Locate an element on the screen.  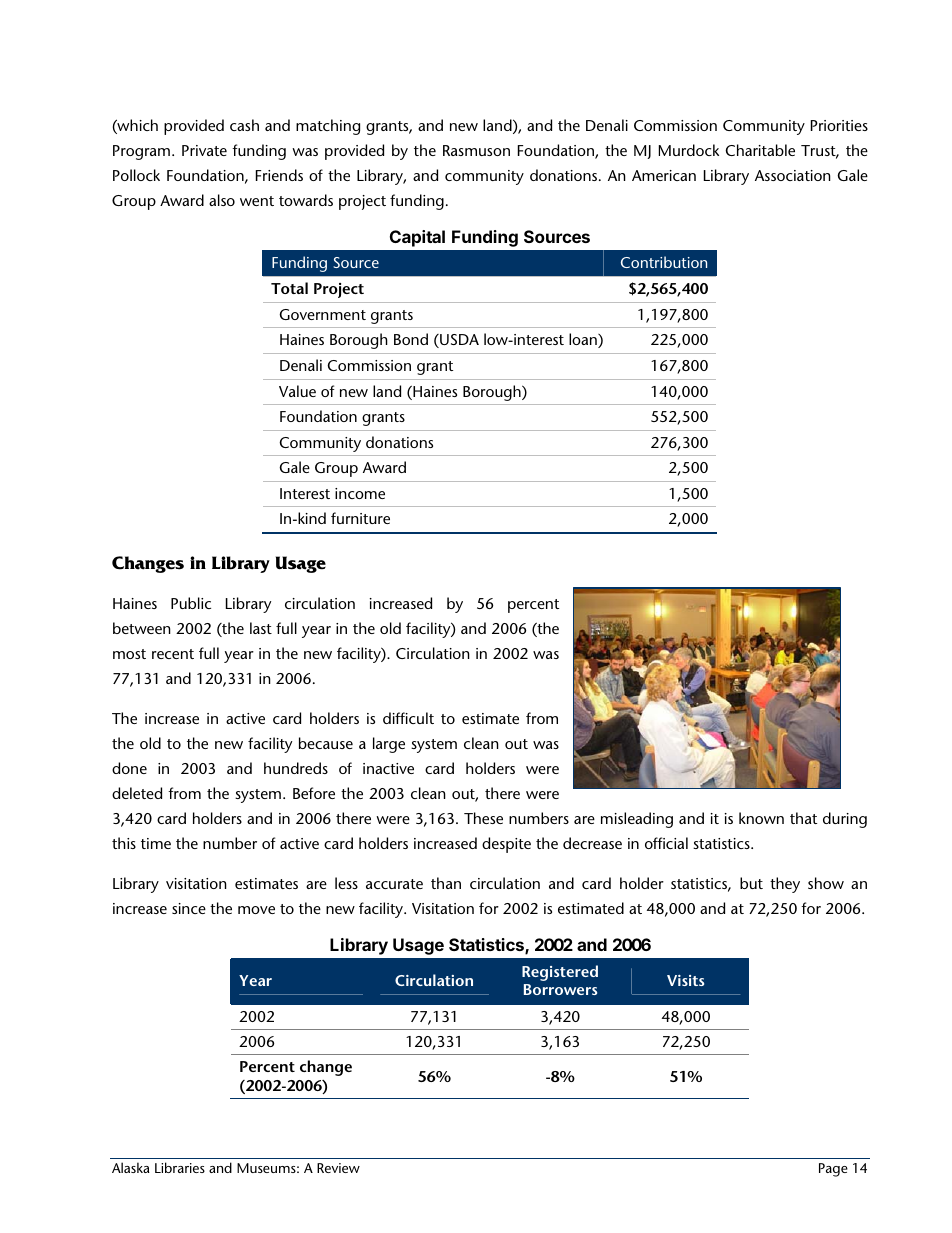
Review is located at coordinates (338, 1168).
